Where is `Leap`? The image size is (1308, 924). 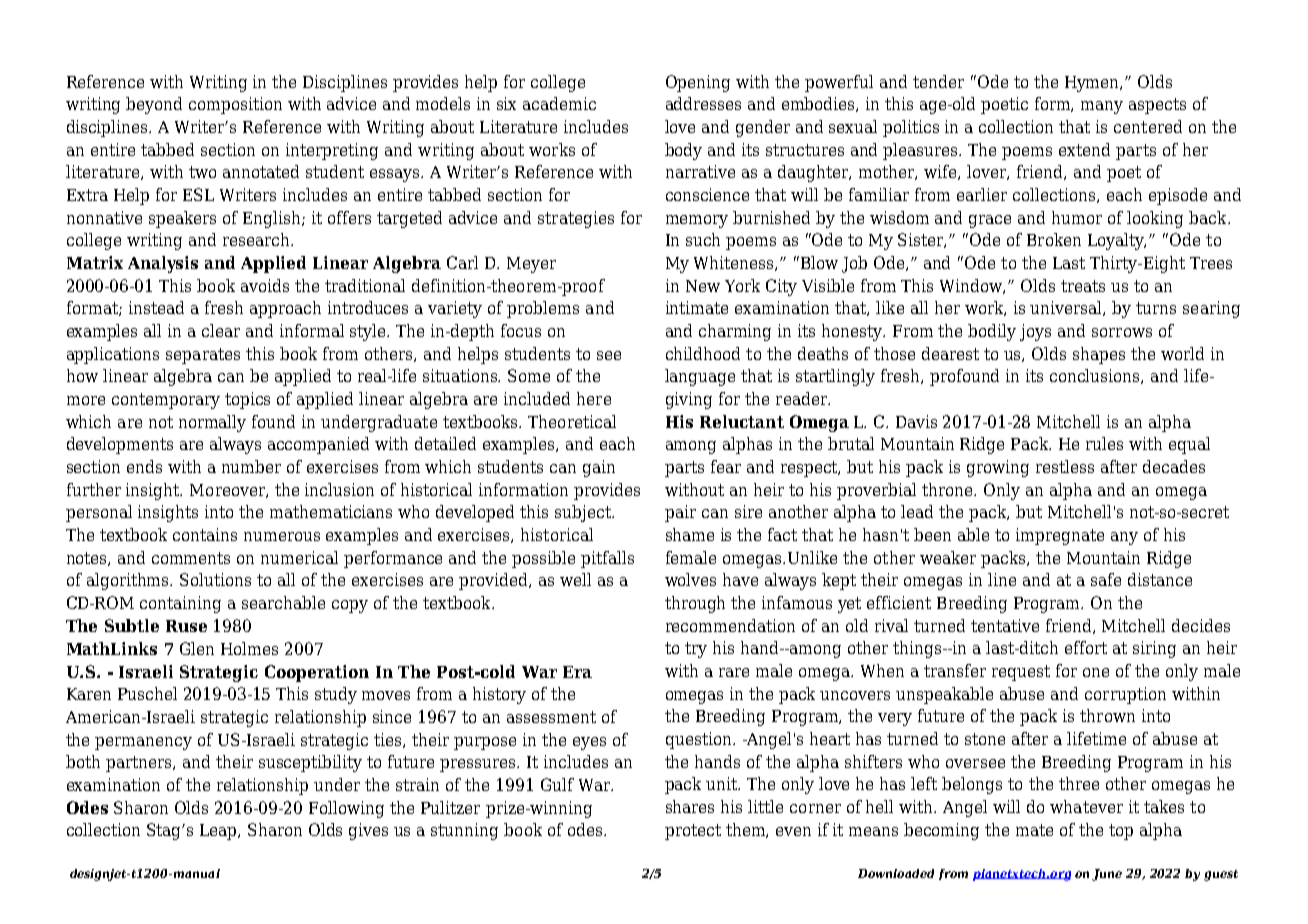
Leap is located at coordinates (220, 832).
